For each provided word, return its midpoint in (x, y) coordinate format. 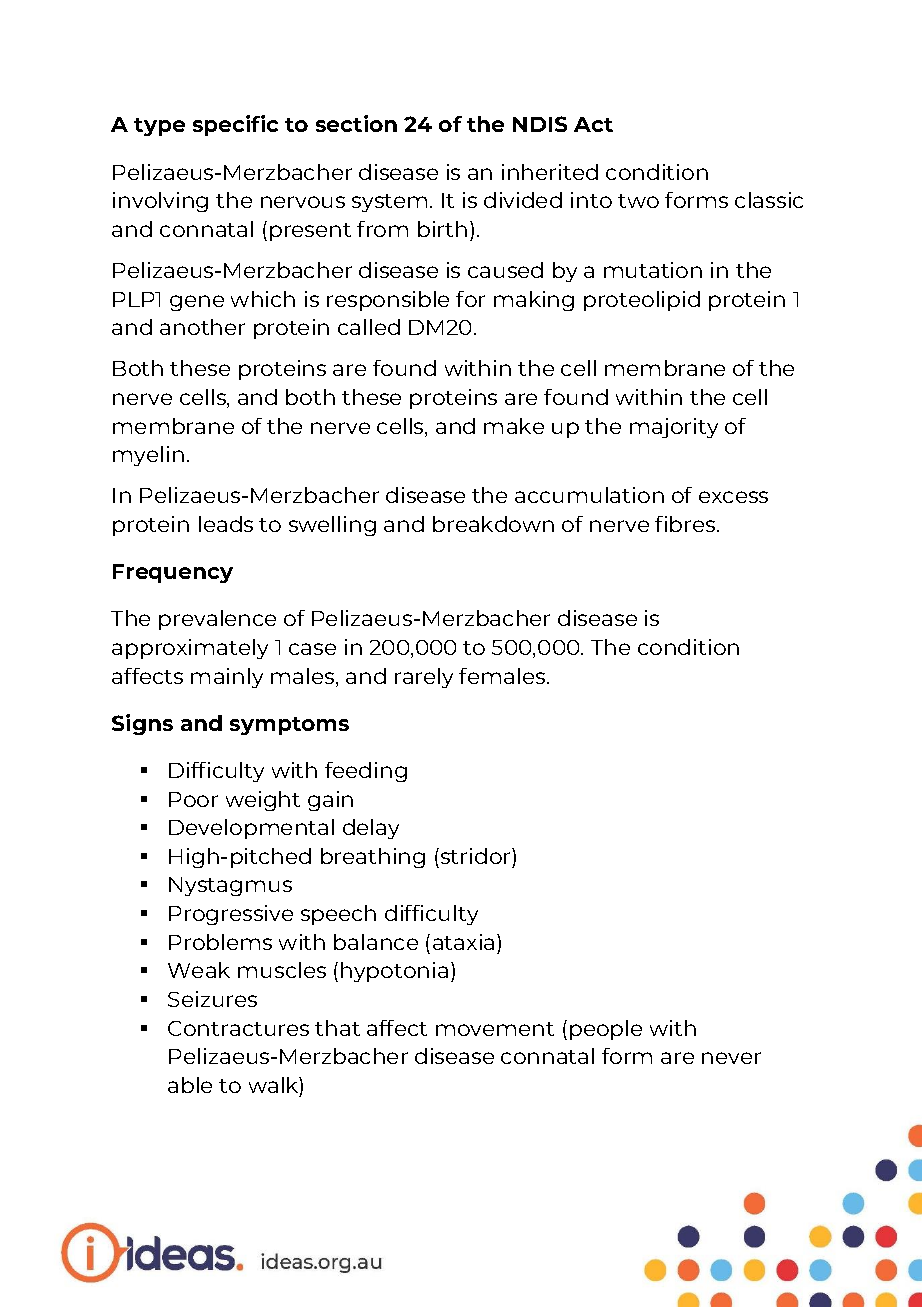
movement (495, 1029)
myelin (148, 456)
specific (235, 125)
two (638, 201)
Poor (193, 799)
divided (523, 200)
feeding (366, 772)
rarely (424, 678)
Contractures (238, 1028)
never (731, 1058)
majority (674, 428)
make (514, 426)
